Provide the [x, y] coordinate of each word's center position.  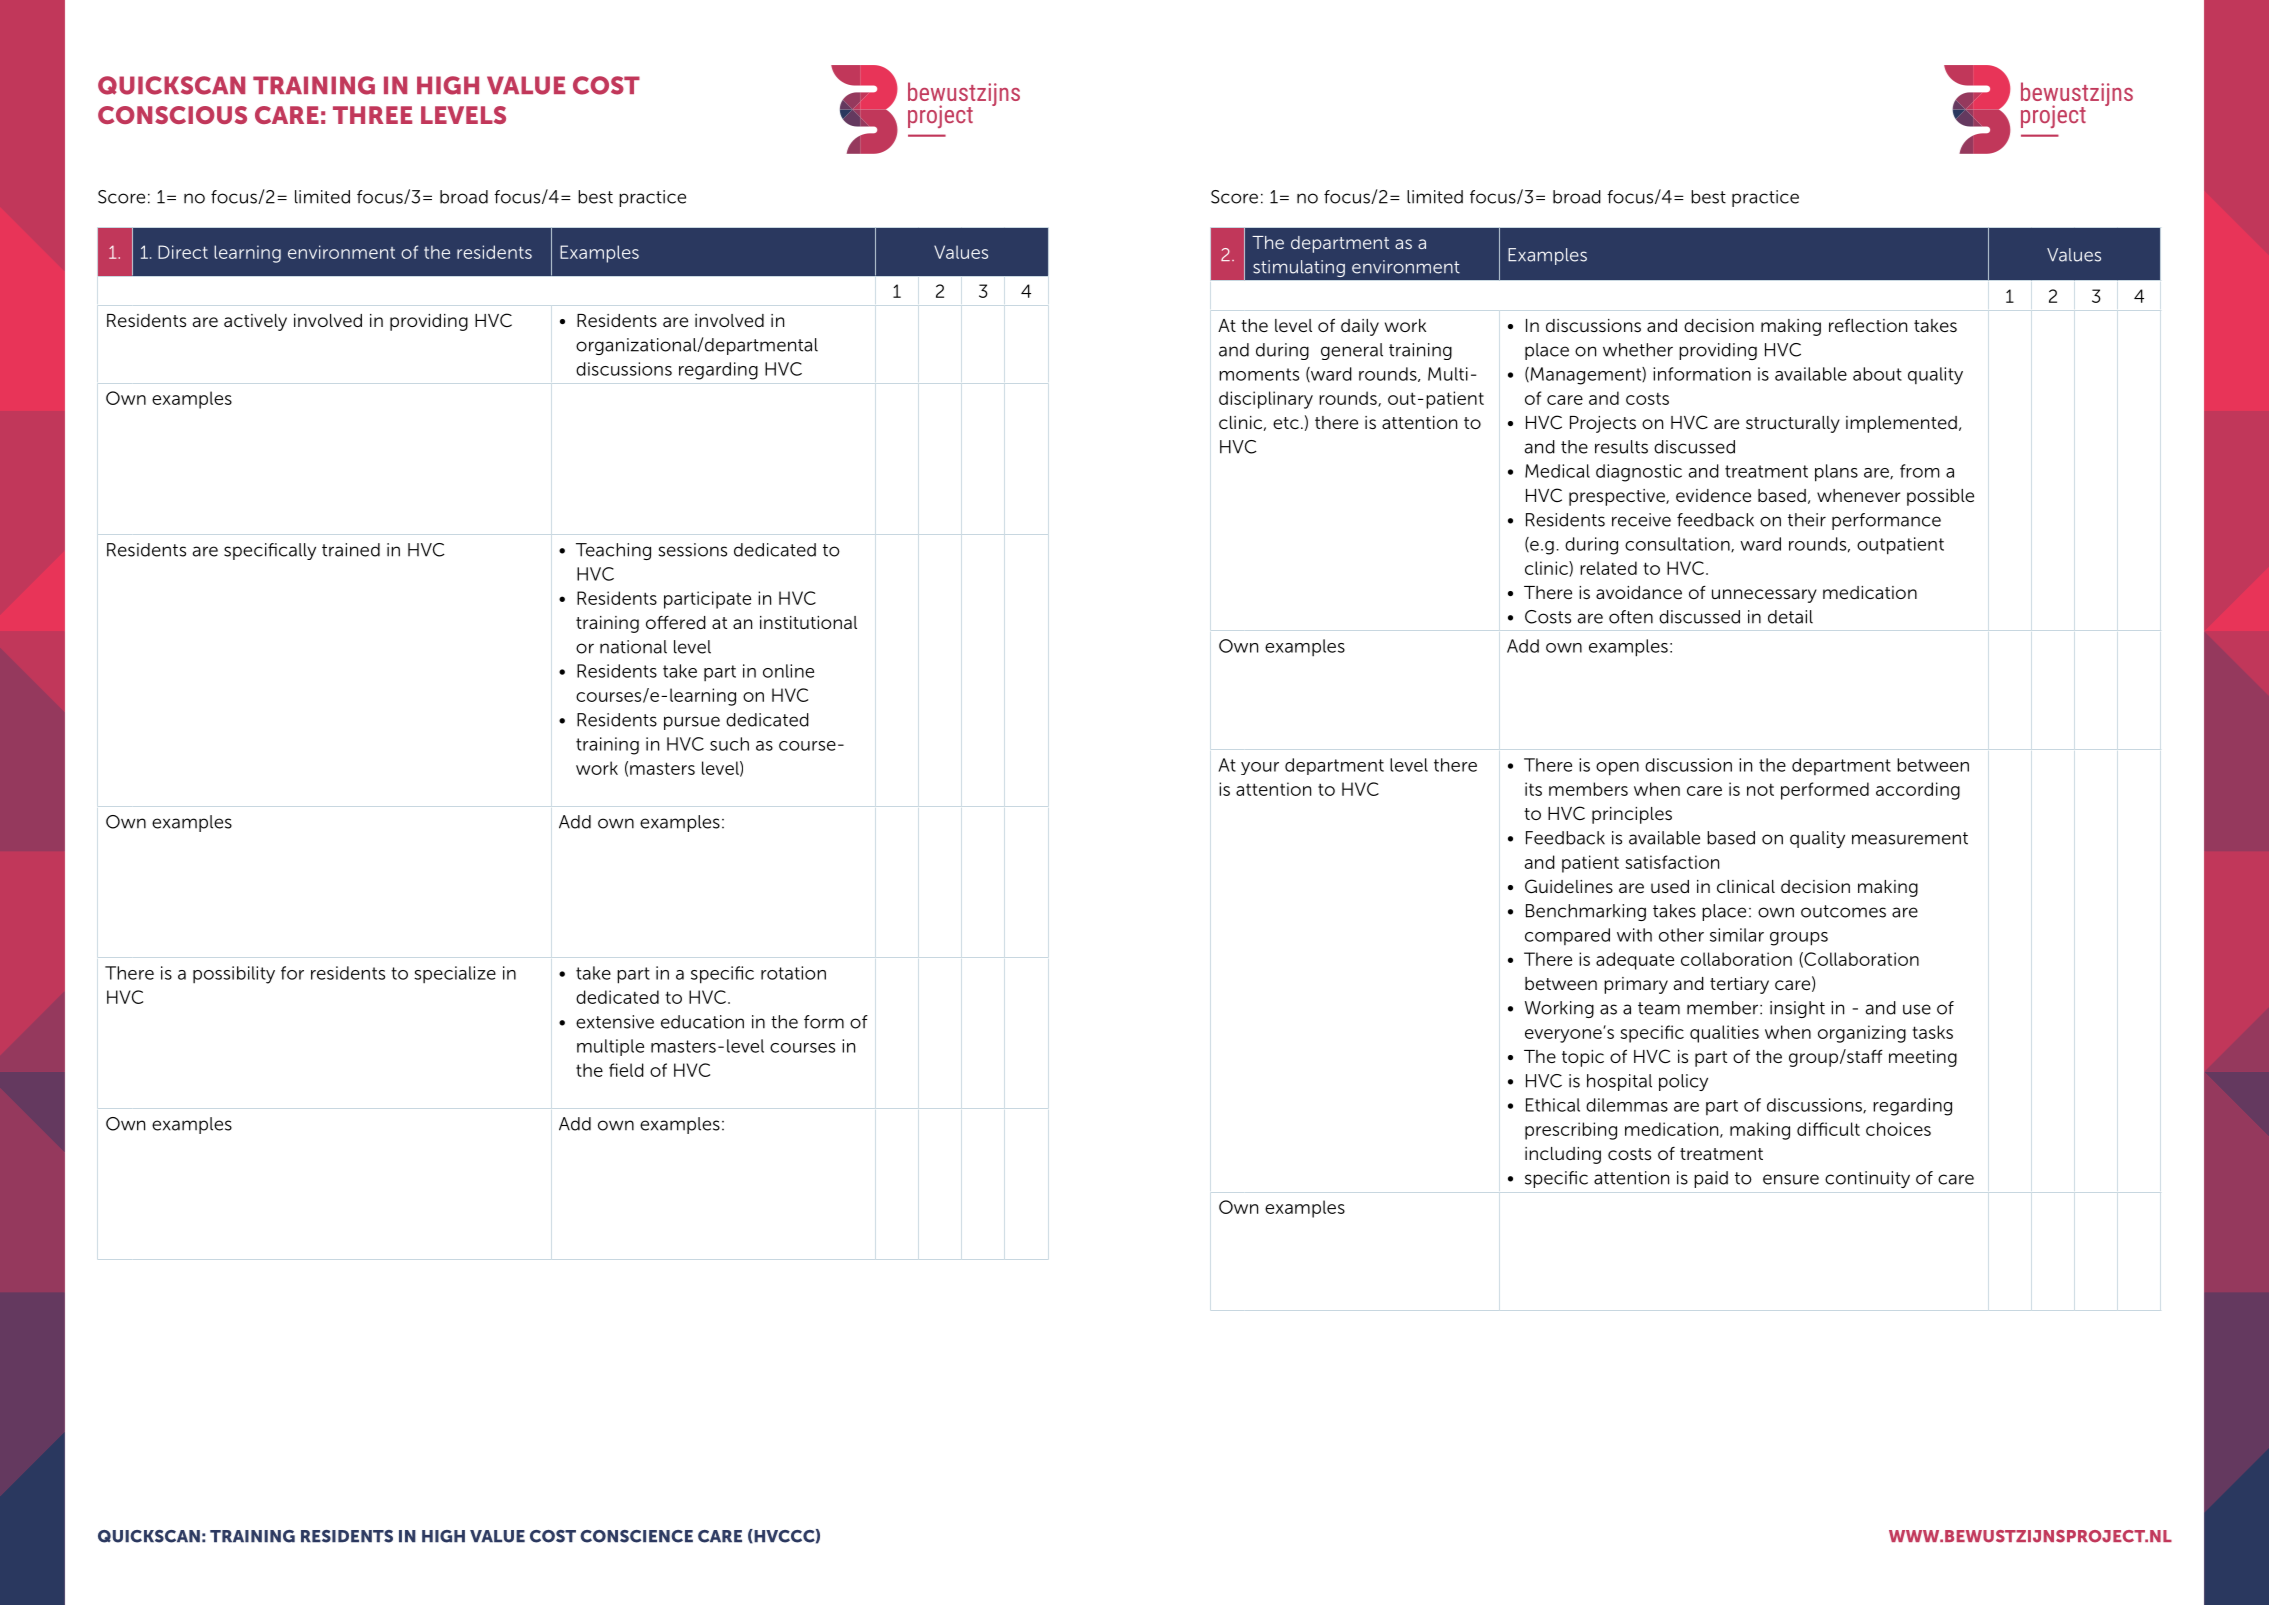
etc [1286, 423]
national [633, 647]
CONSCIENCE [636, 1536]
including [1563, 1155]
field [626, 1070]
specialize [455, 974]
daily [1360, 327]
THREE [372, 115]
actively [255, 322]
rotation [793, 973]
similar [1737, 935]
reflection [1868, 325]
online [788, 671]
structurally [1793, 424]
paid [1711, 1179]
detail [1790, 617]
